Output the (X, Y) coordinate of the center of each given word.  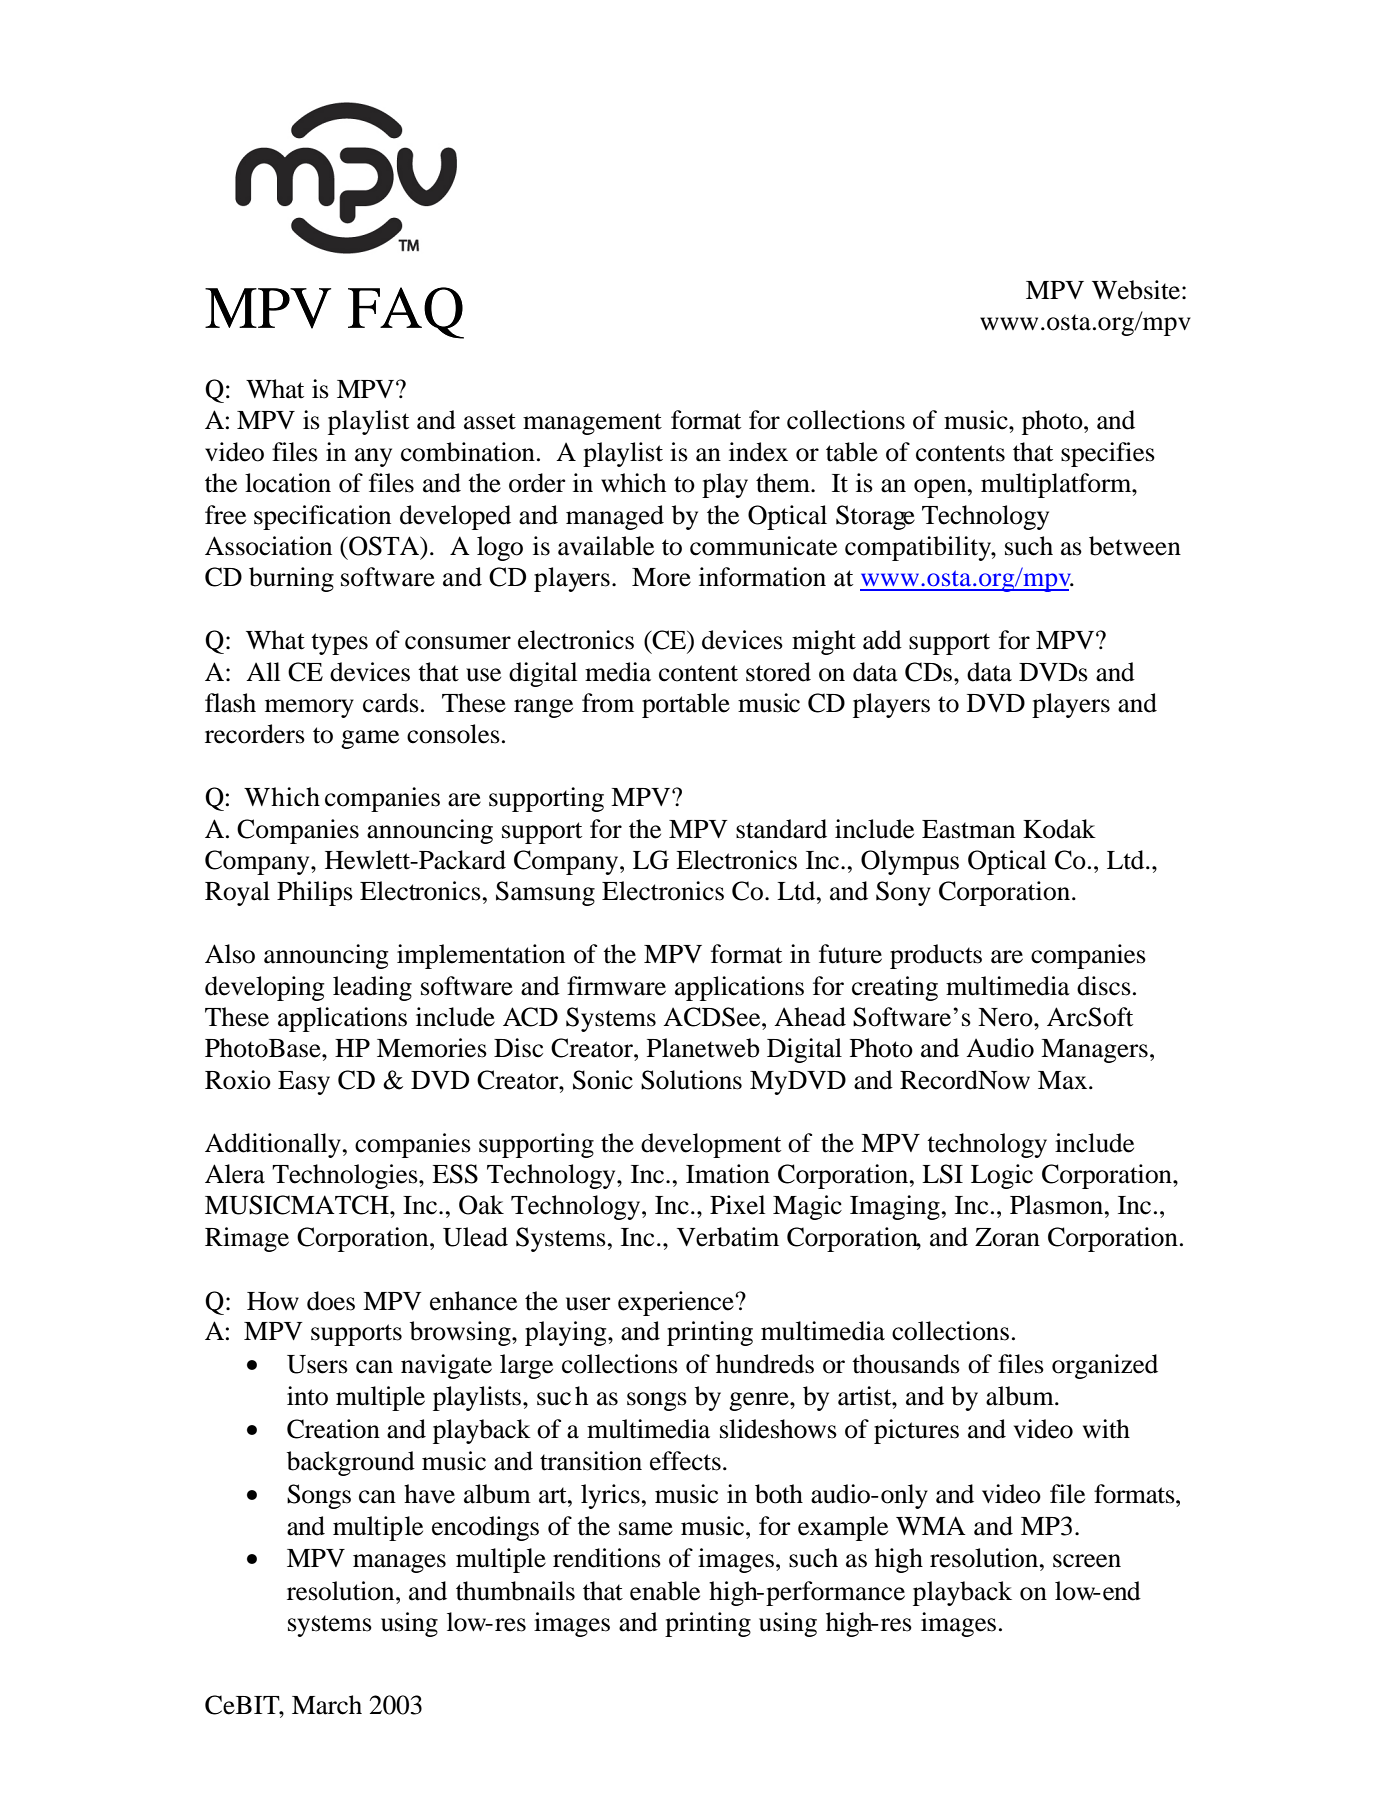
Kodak (1059, 829)
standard (781, 829)
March (327, 1705)
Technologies (346, 1176)
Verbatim (728, 1237)
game (370, 739)
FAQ (406, 313)
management (592, 424)
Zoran (1007, 1237)
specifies (1108, 454)
